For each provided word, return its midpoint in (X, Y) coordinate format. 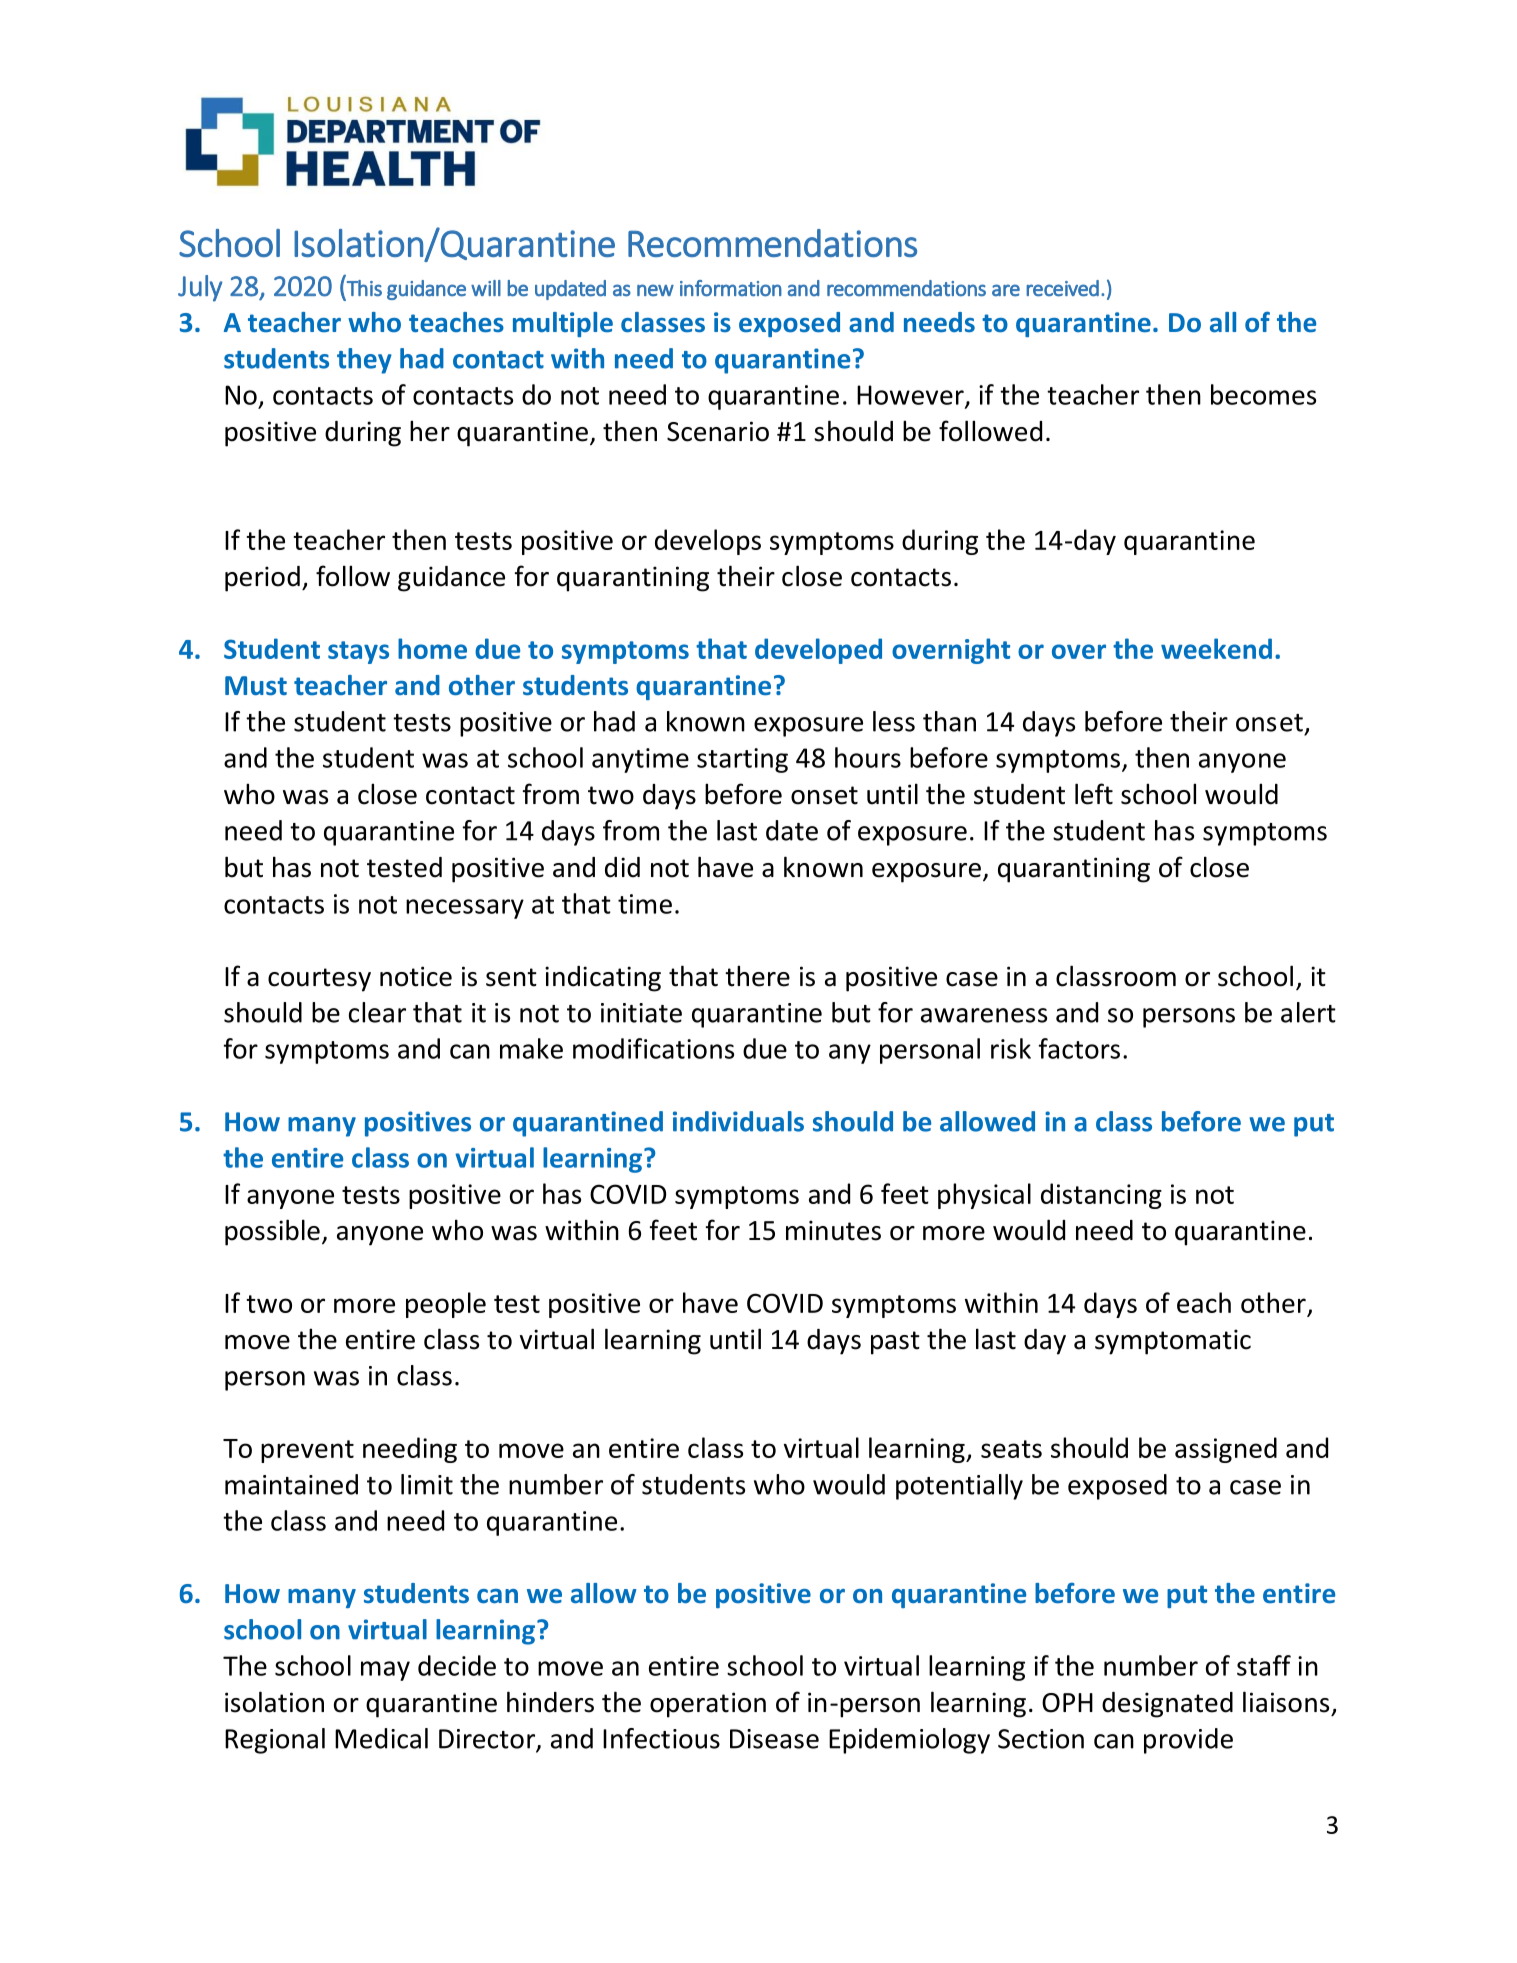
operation (708, 1705)
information (731, 288)
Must (256, 685)
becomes (1263, 394)
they (364, 361)
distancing (1101, 1196)
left (1094, 794)
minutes (833, 1230)
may (385, 1671)
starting (742, 760)
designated (1167, 1705)
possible (272, 1232)
